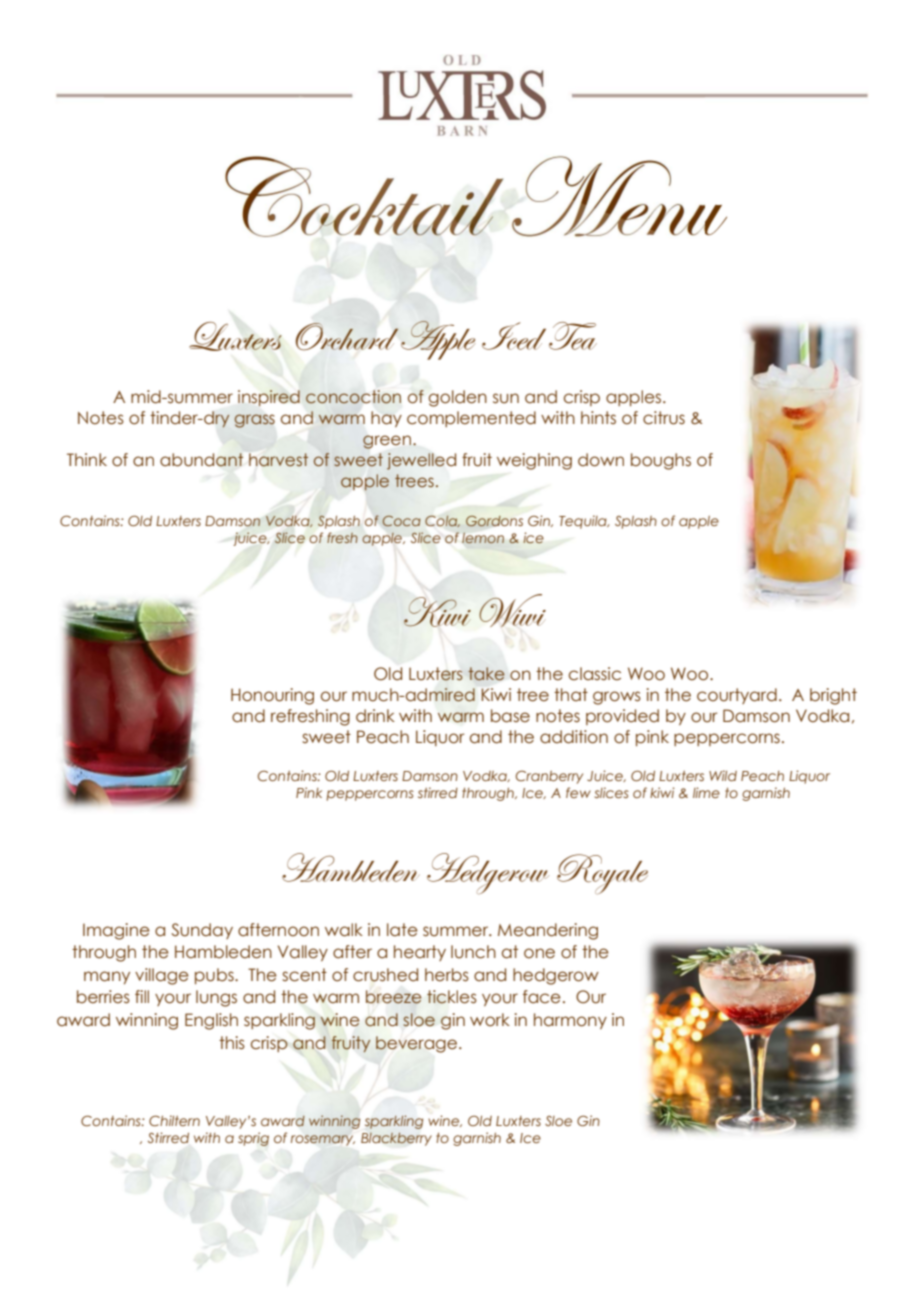 This document has height=1308, width=924. Describe the element at coordinates (253, 1139) in the document. I see `sprig` at that location.
